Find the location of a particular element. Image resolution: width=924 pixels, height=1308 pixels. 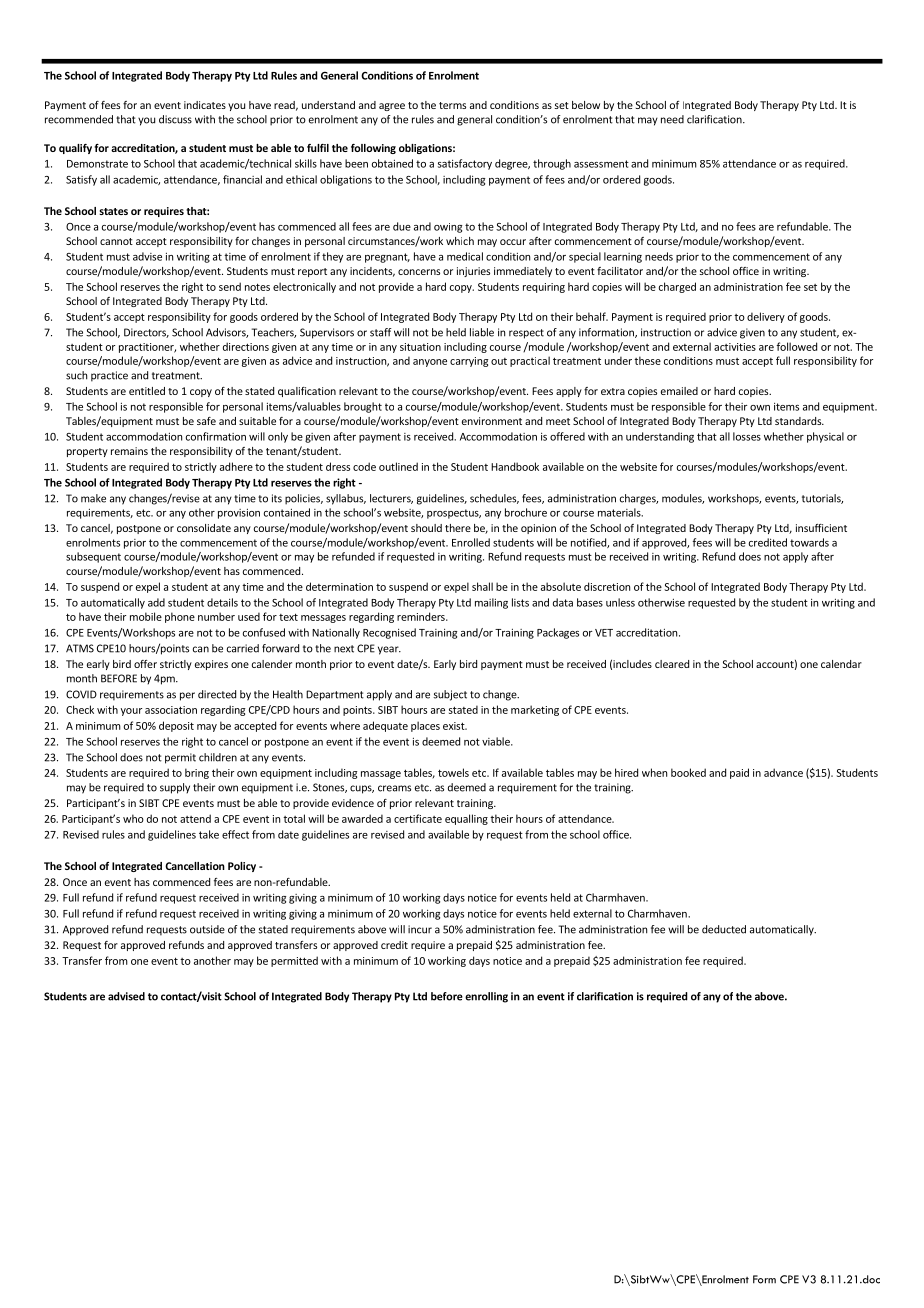

terms is located at coordinates (452, 105).
